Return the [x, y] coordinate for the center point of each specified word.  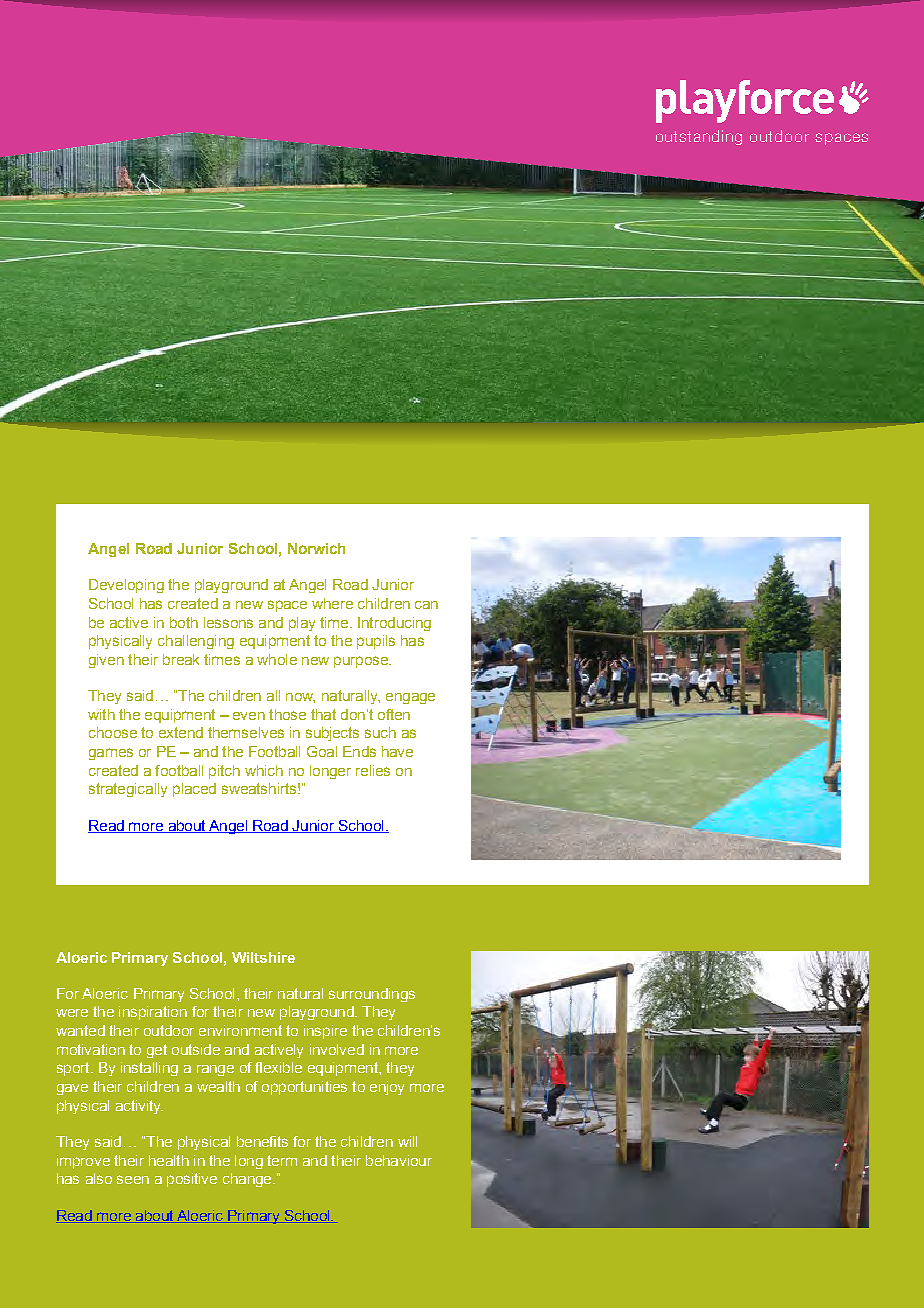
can [426, 605]
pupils [376, 642]
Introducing [394, 624]
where [332, 603]
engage [410, 698]
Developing [126, 586]
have [397, 751]
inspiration [153, 1013]
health [169, 1160]
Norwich [316, 548]
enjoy [387, 1088]
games [111, 754]
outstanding [699, 137]
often [394, 714]
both [184, 622]
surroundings [372, 995]
